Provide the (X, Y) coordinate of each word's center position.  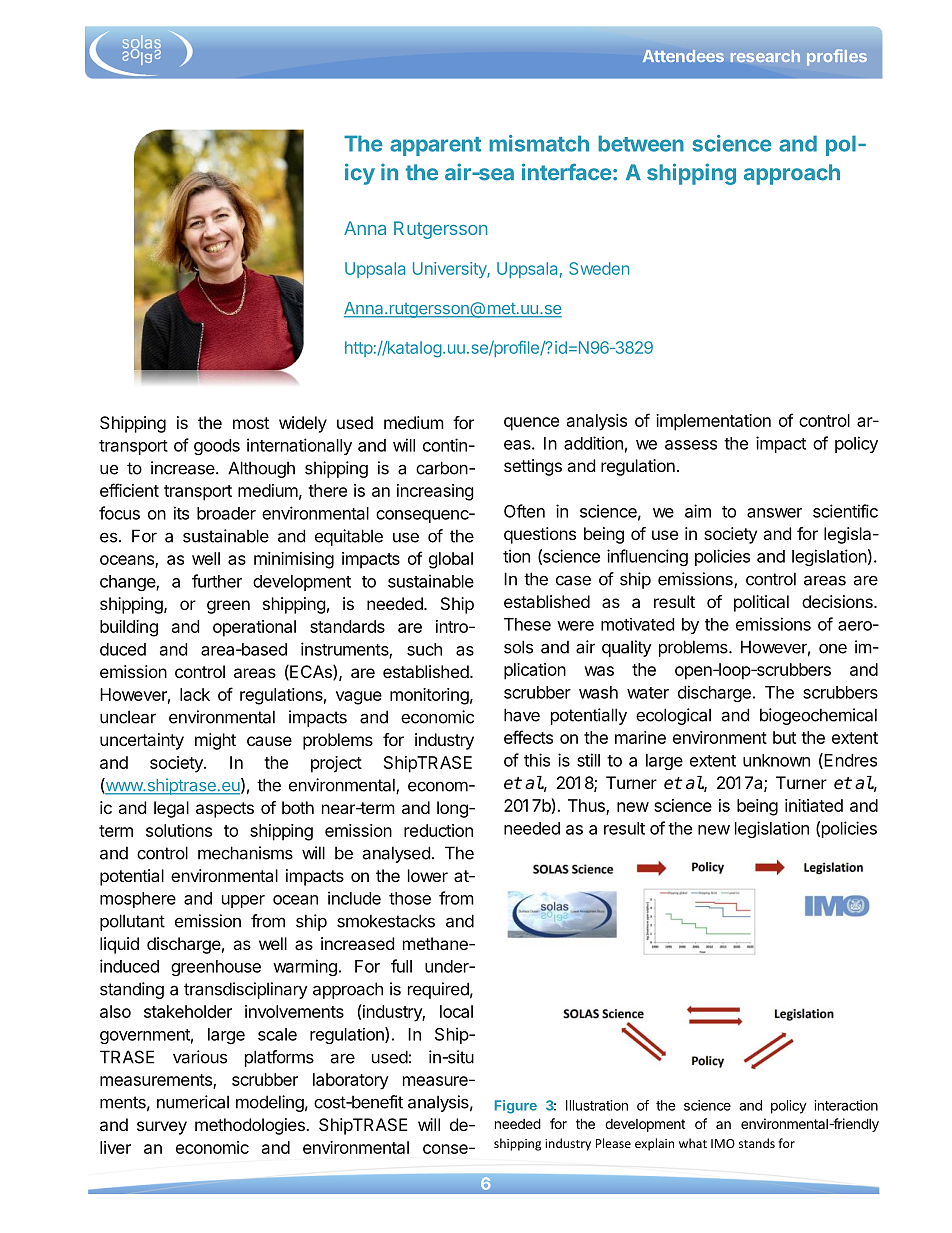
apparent (435, 146)
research (765, 56)
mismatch (539, 143)
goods (217, 447)
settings (533, 467)
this (537, 760)
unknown (776, 760)
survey (162, 1128)
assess (691, 445)
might (215, 741)
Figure (516, 1107)
